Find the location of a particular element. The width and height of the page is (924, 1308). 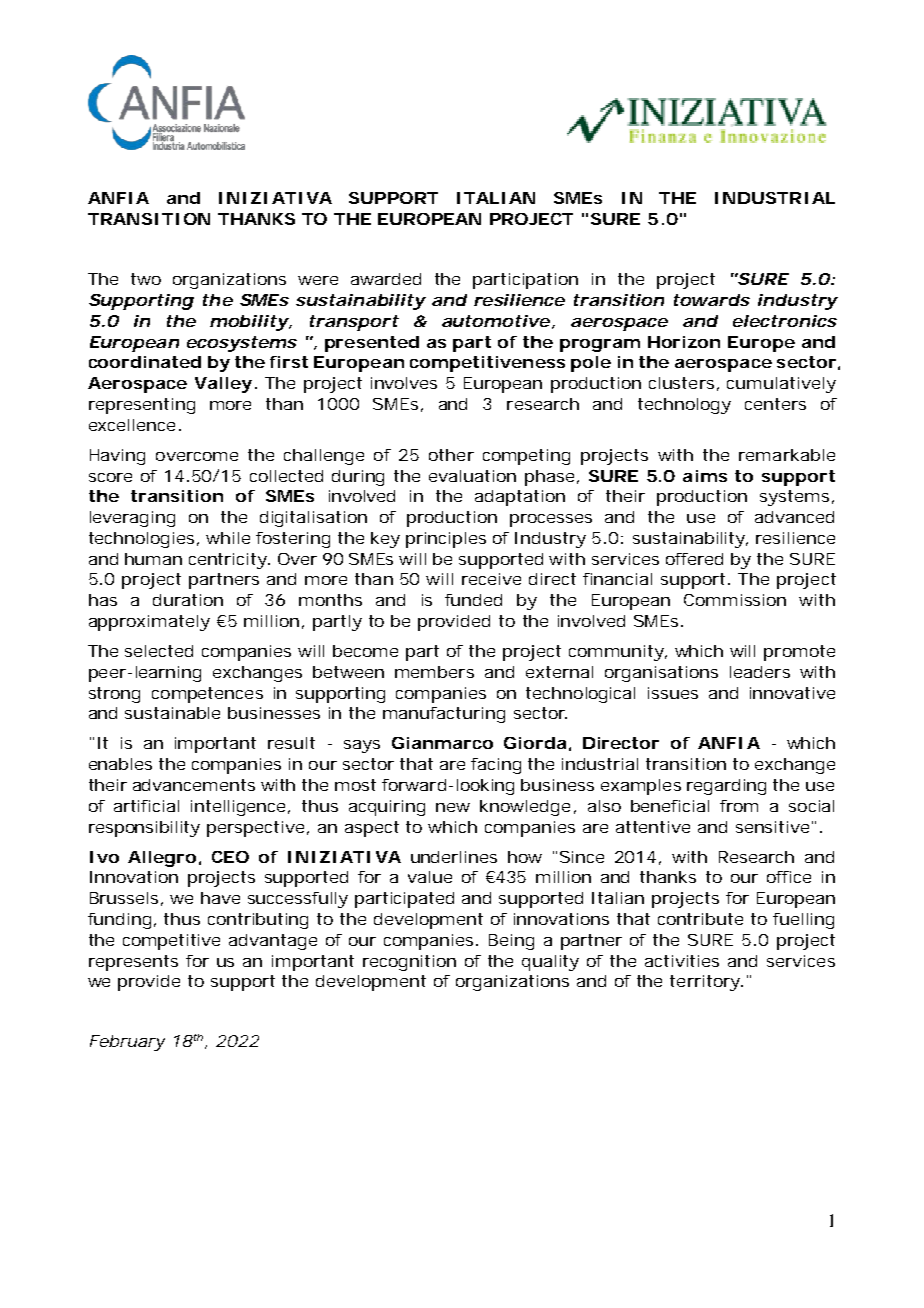

selected is located at coordinates (159, 651).
